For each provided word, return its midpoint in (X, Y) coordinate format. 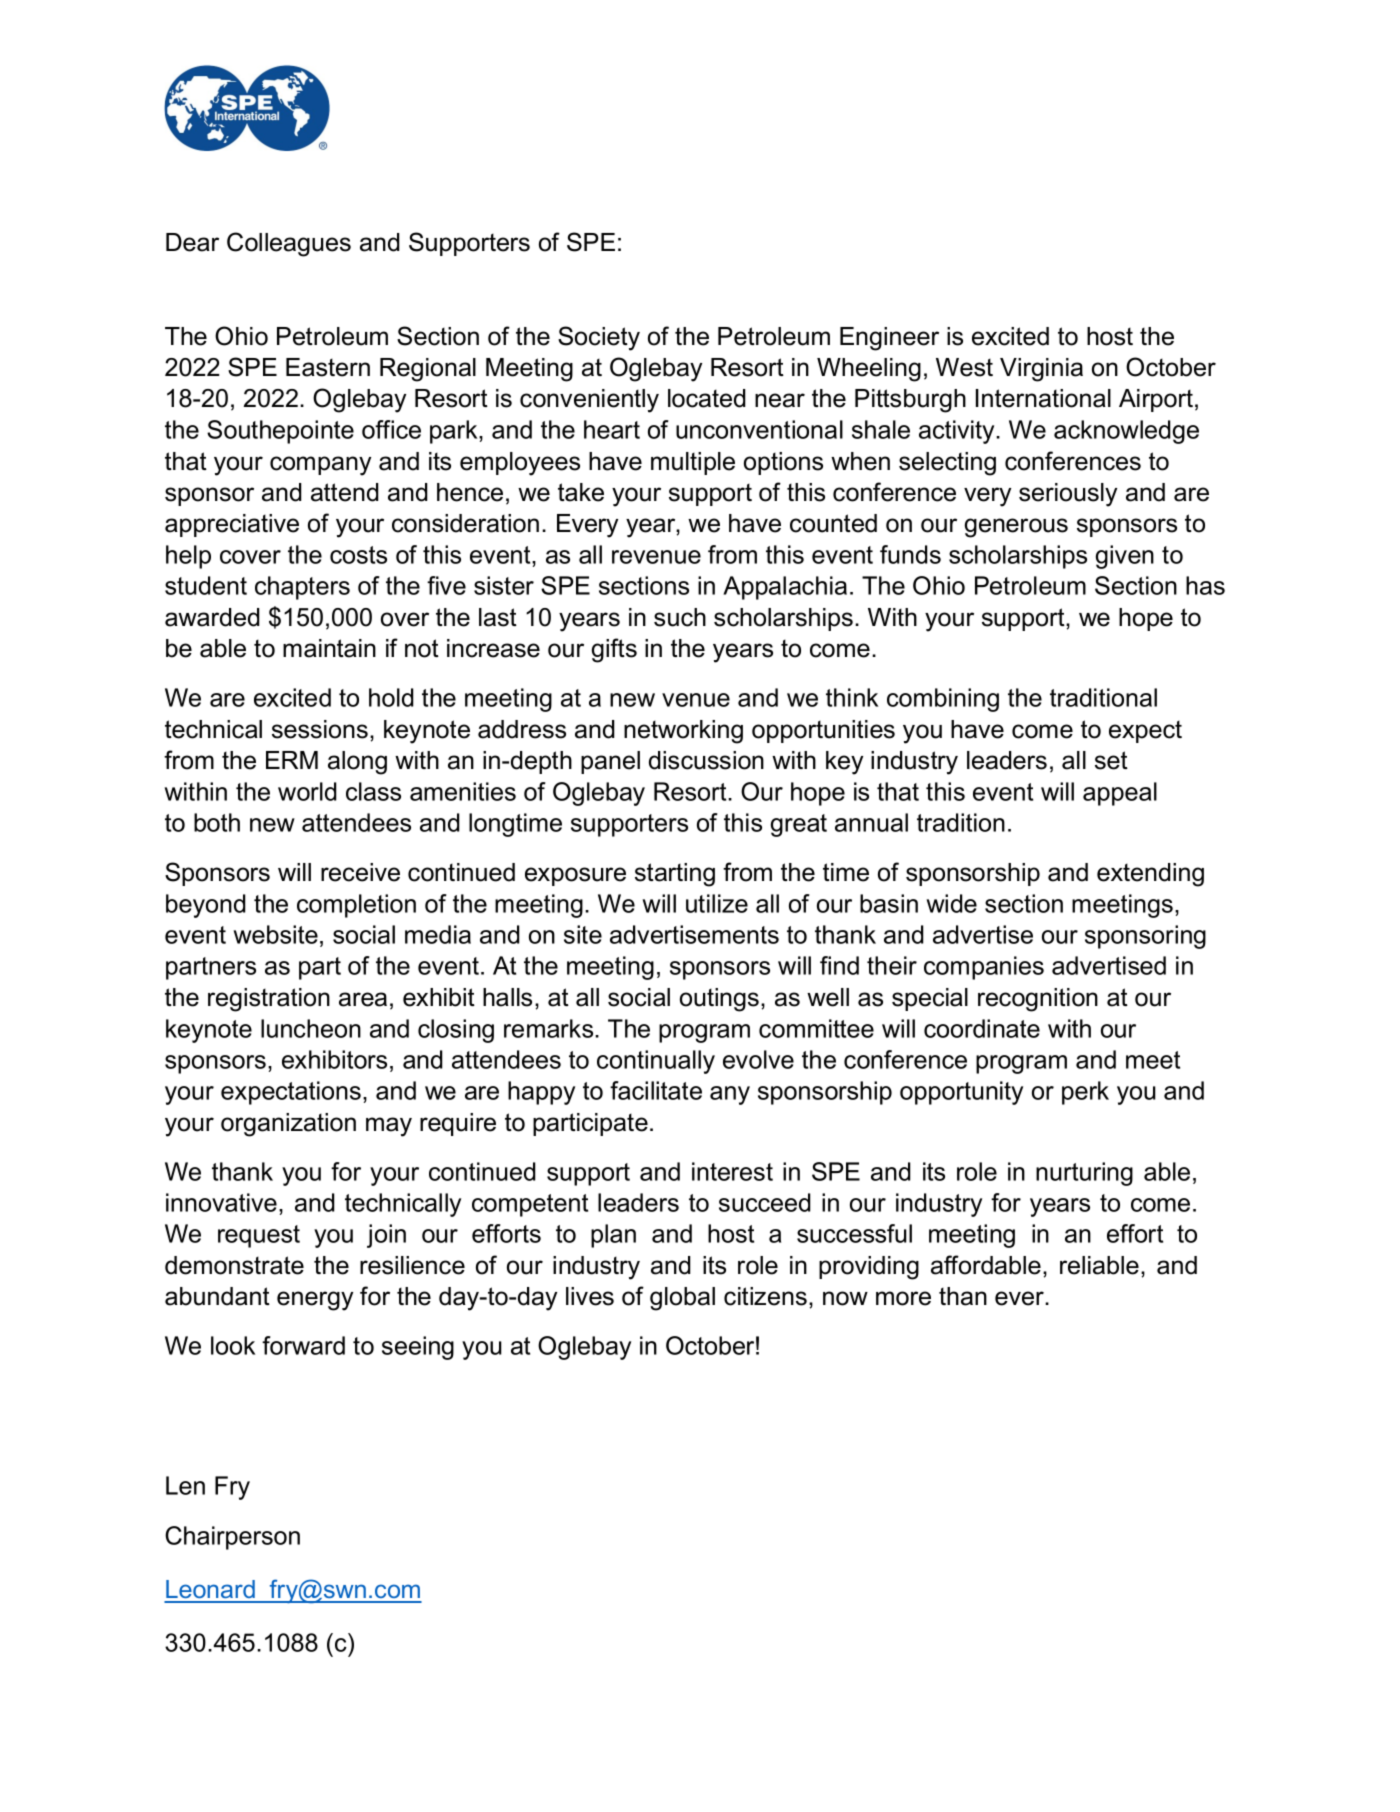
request (259, 1236)
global (682, 1299)
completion (356, 906)
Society (599, 338)
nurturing (1084, 1174)
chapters (302, 588)
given (1125, 557)
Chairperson (232, 1538)
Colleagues (289, 244)
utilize (717, 903)
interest (732, 1171)
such (680, 617)
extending (1150, 875)
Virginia (1041, 370)
